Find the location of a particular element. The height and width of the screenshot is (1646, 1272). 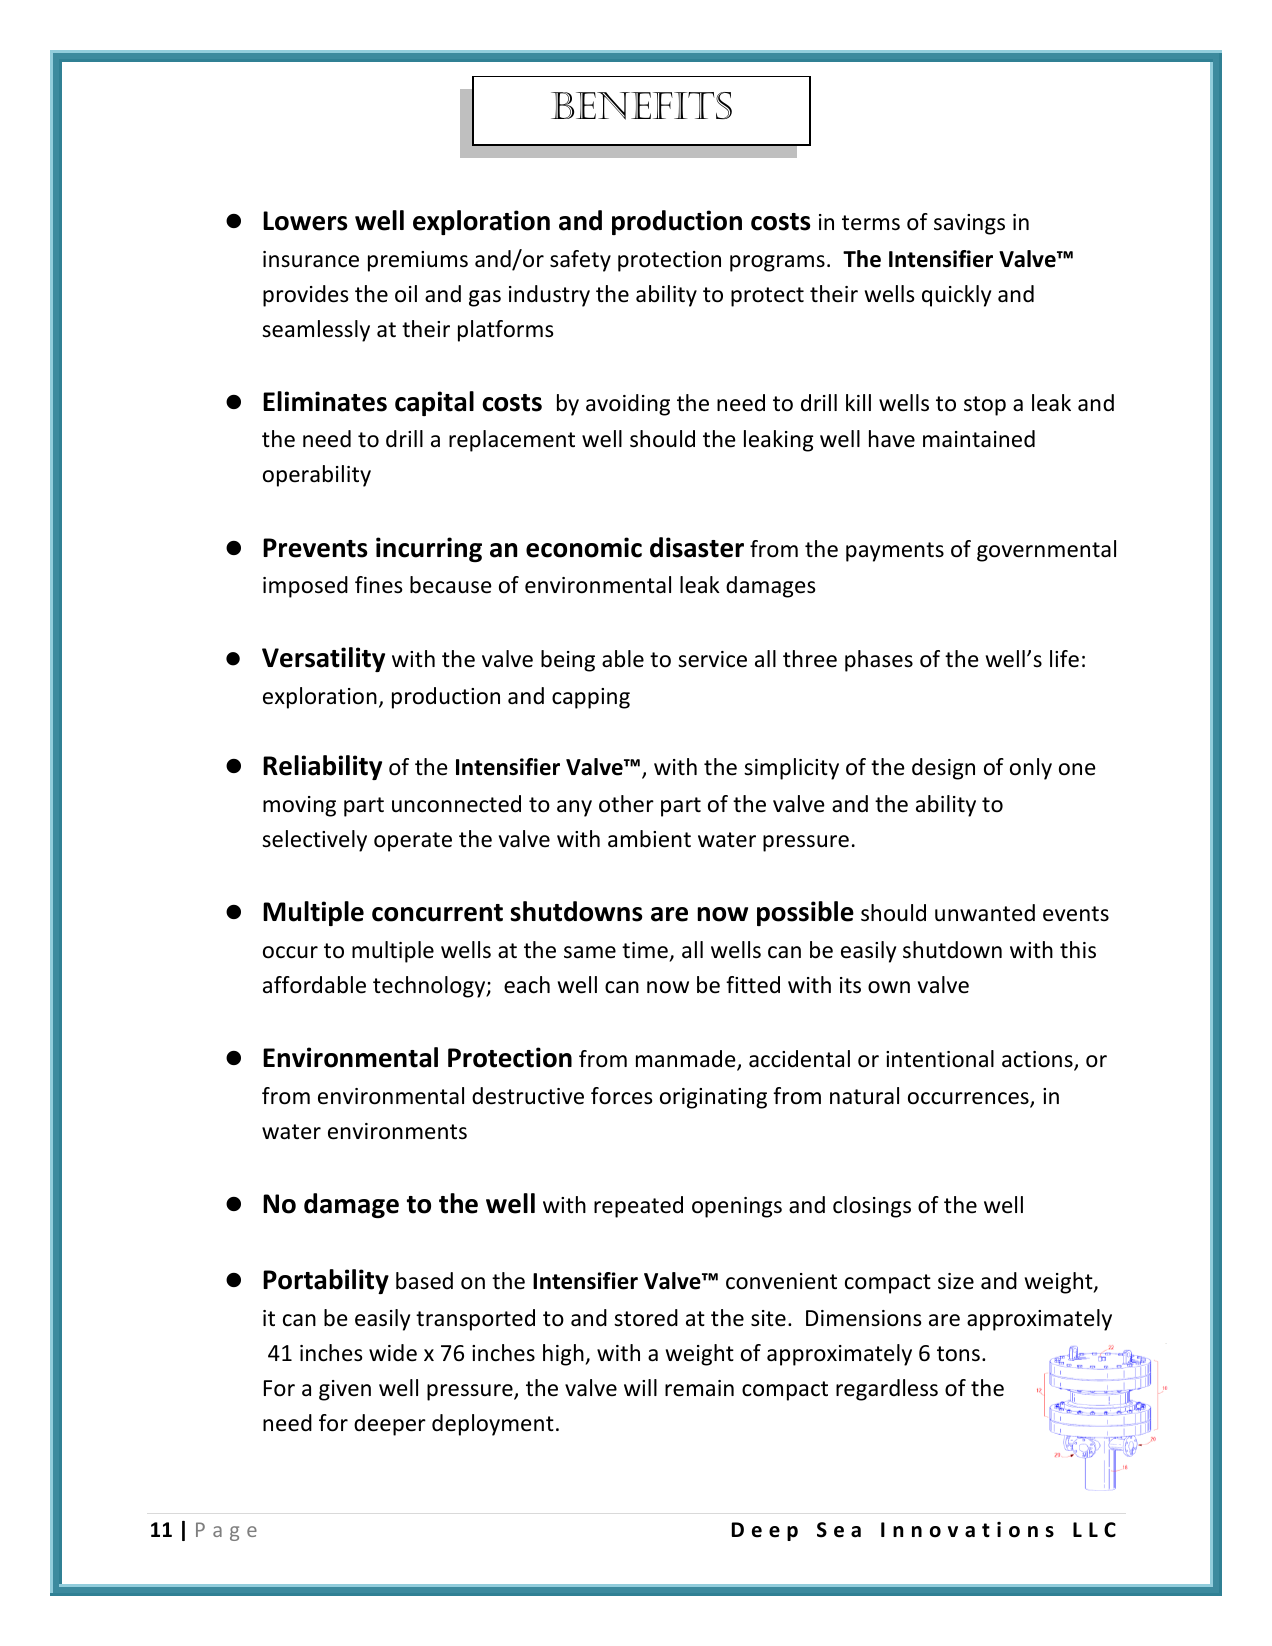

unconnected is located at coordinates (456, 804).
